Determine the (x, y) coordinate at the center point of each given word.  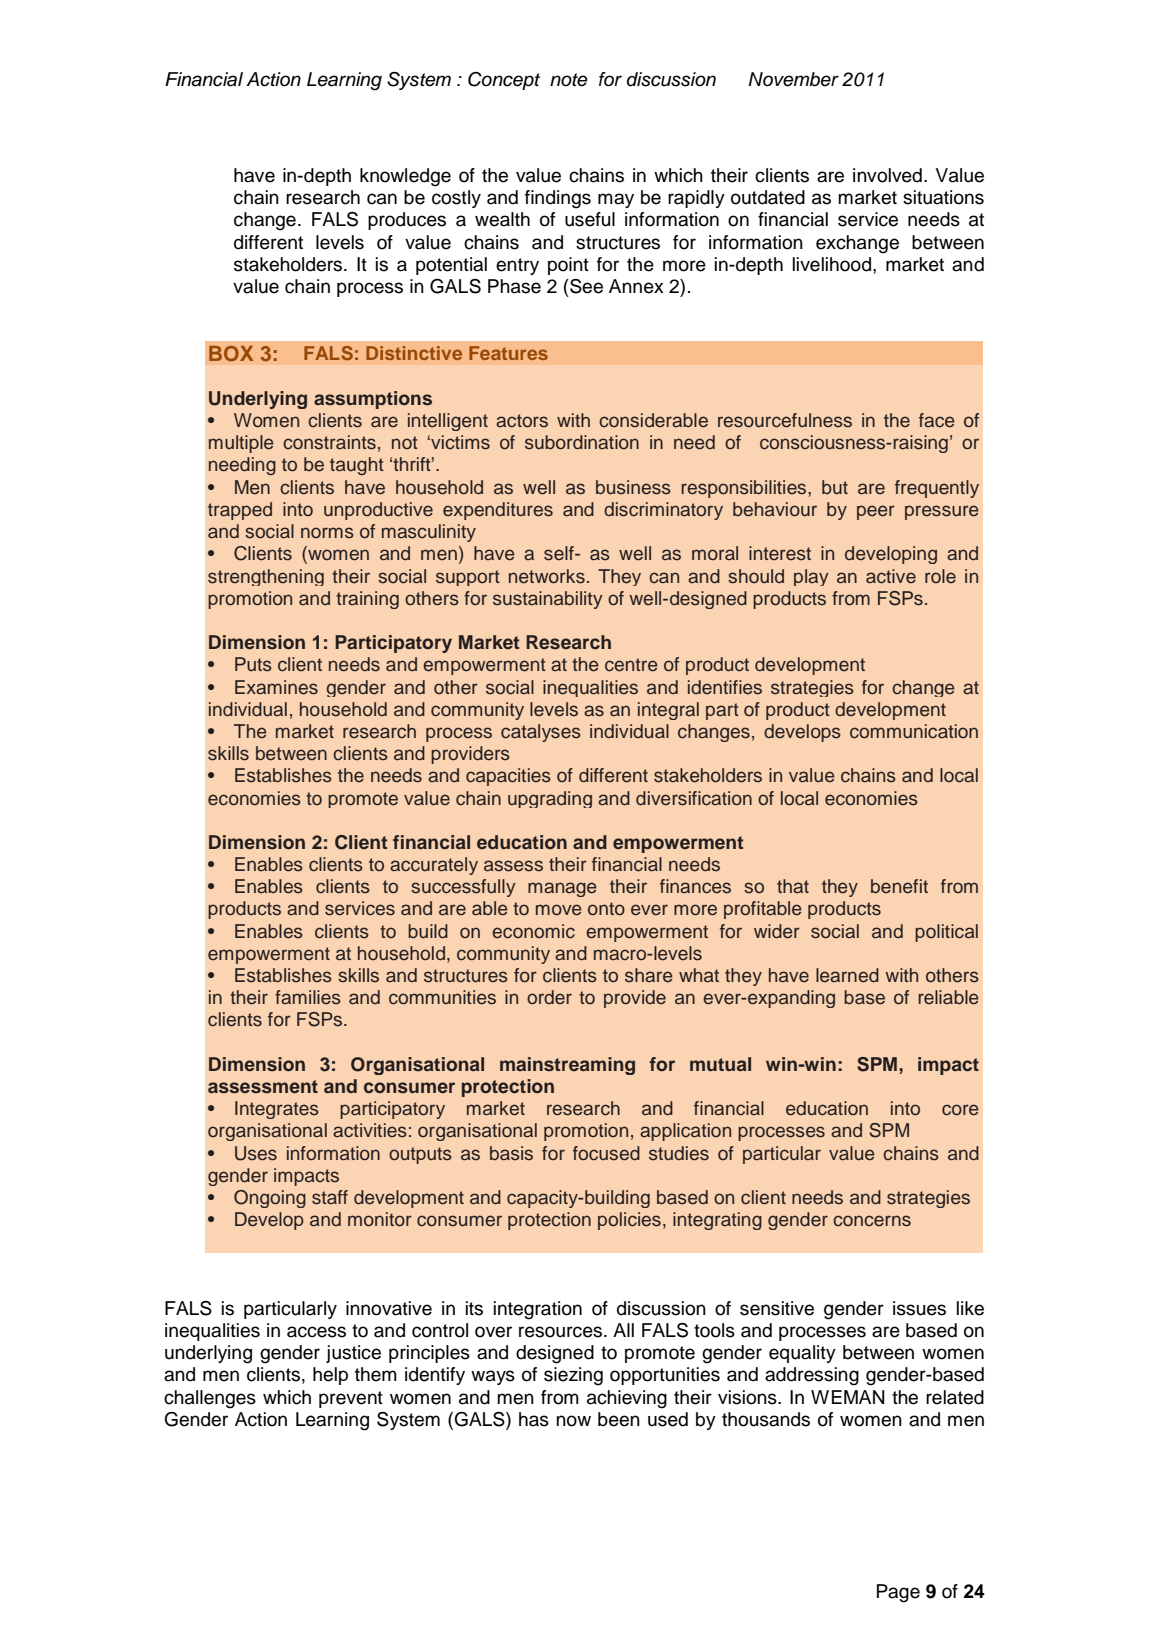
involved (887, 175)
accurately (434, 866)
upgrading (550, 799)
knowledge (405, 177)
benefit (899, 886)
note (569, 80)
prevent (351, 1399)
